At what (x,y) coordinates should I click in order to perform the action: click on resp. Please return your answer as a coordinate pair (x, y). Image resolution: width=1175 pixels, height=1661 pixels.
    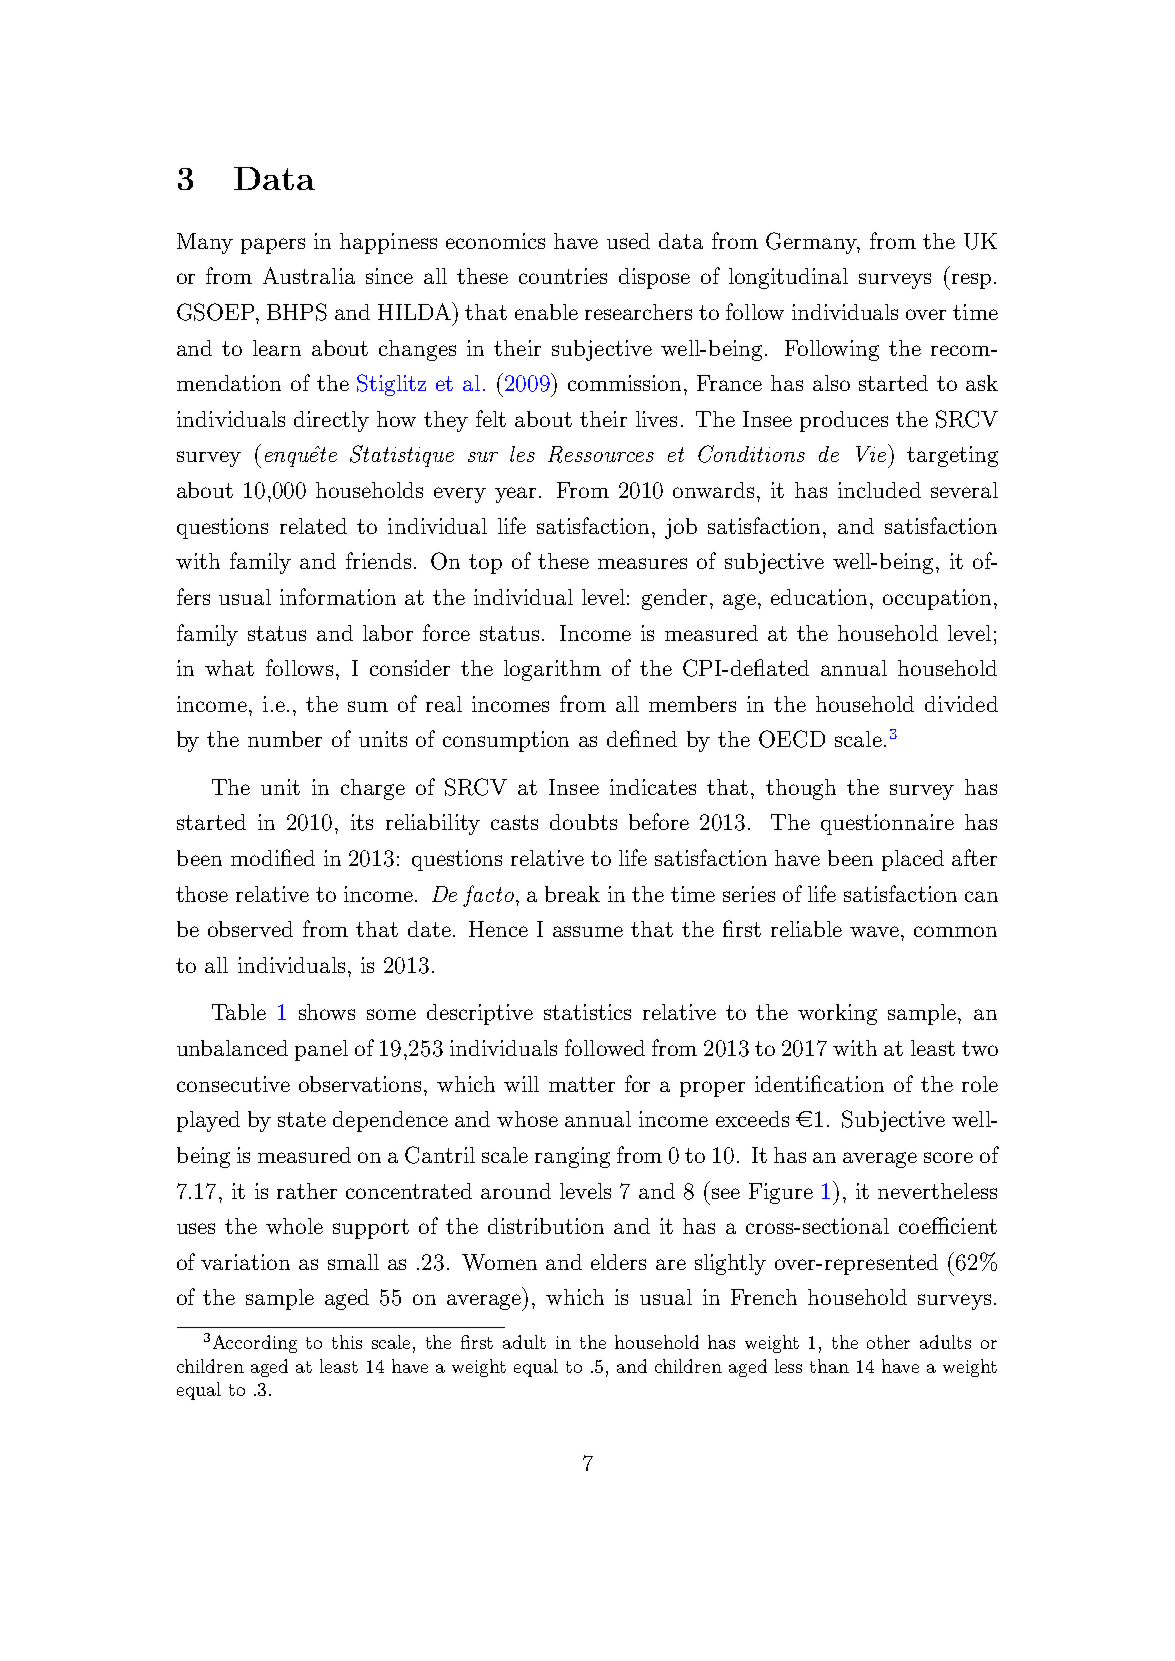
    Looking at the image, I should click on (970, 281).
